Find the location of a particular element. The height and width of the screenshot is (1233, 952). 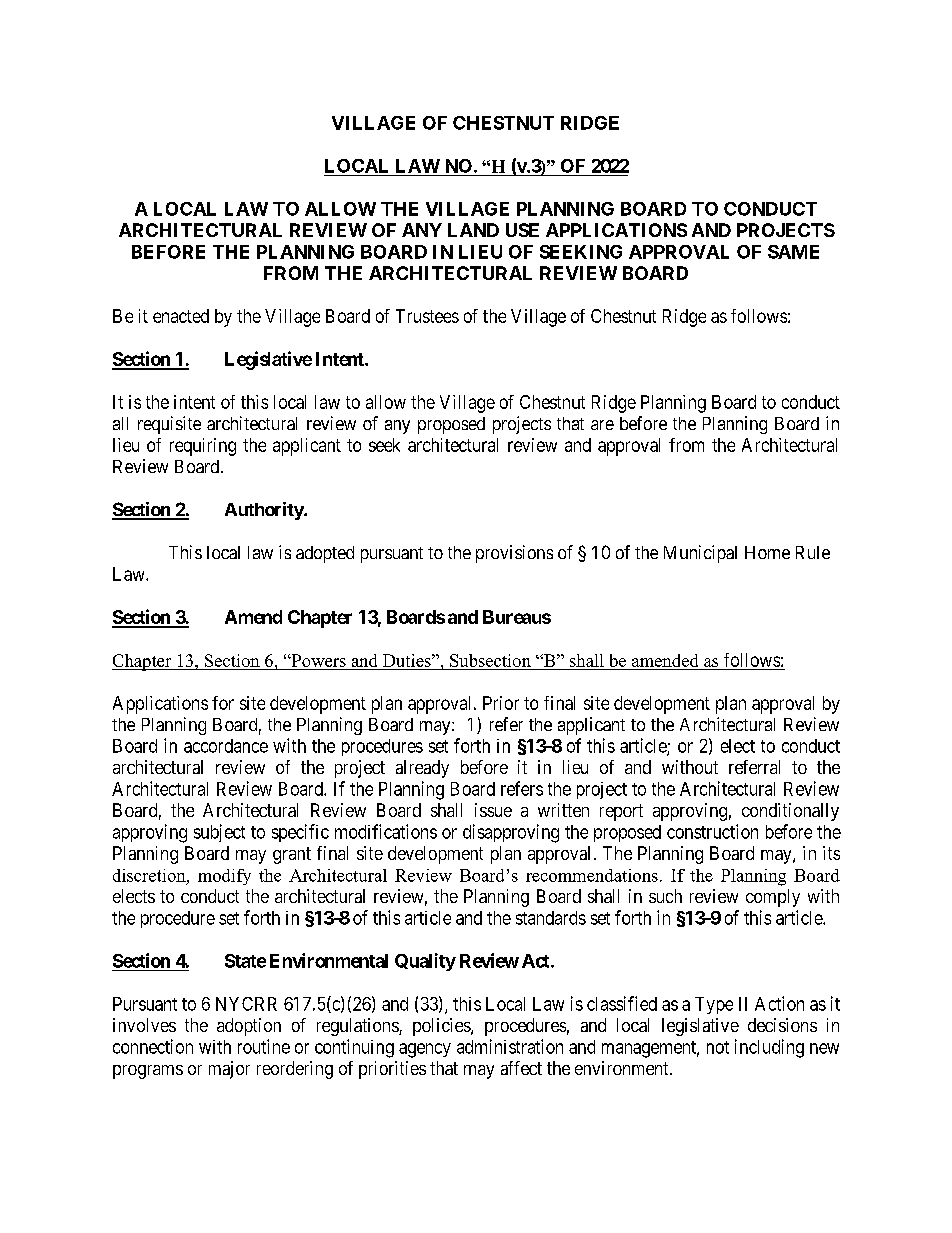

Home is located at coordinates (767, 552).
